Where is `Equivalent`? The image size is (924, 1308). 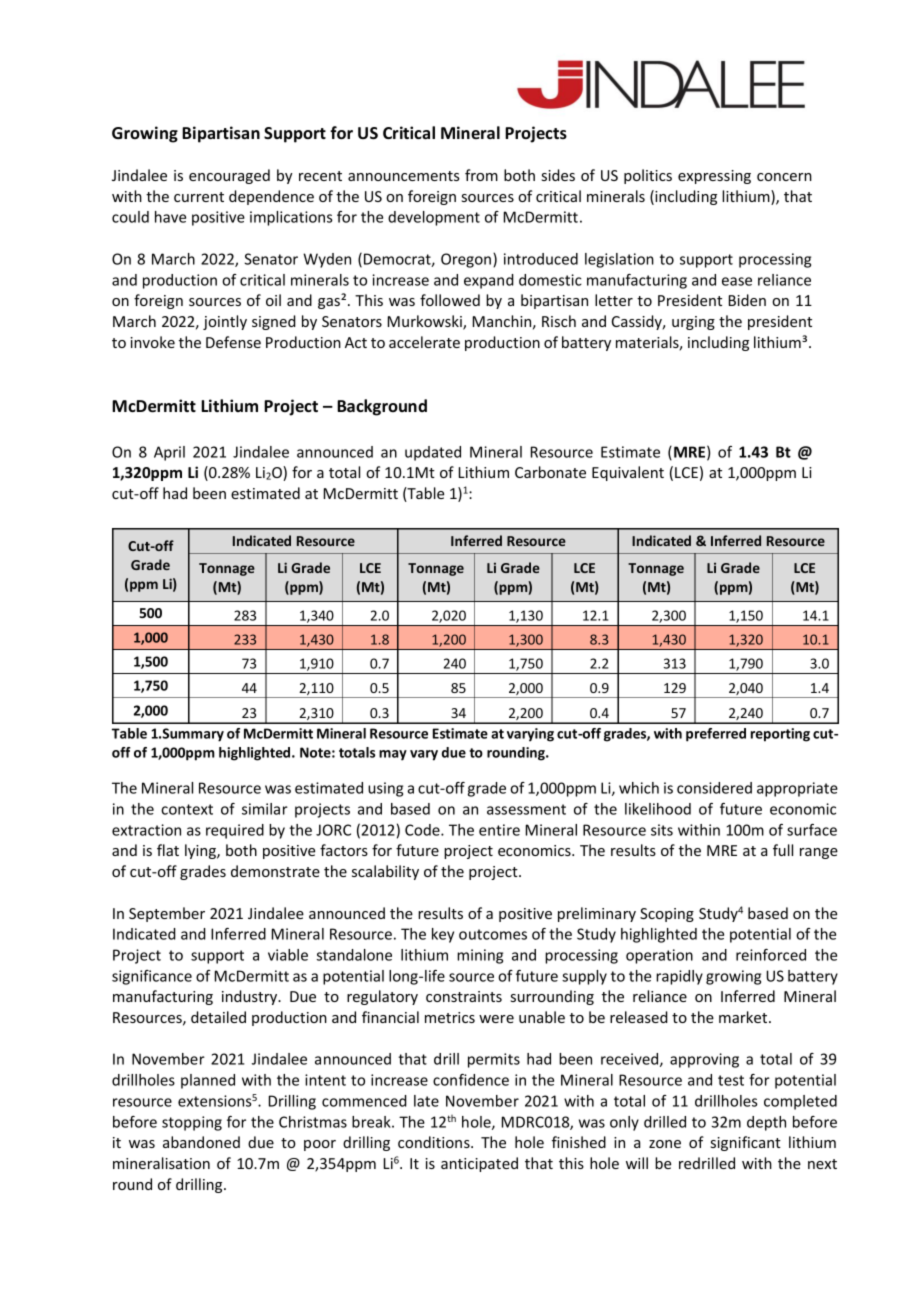 Equivalent is located at coordinates (628, 473).
